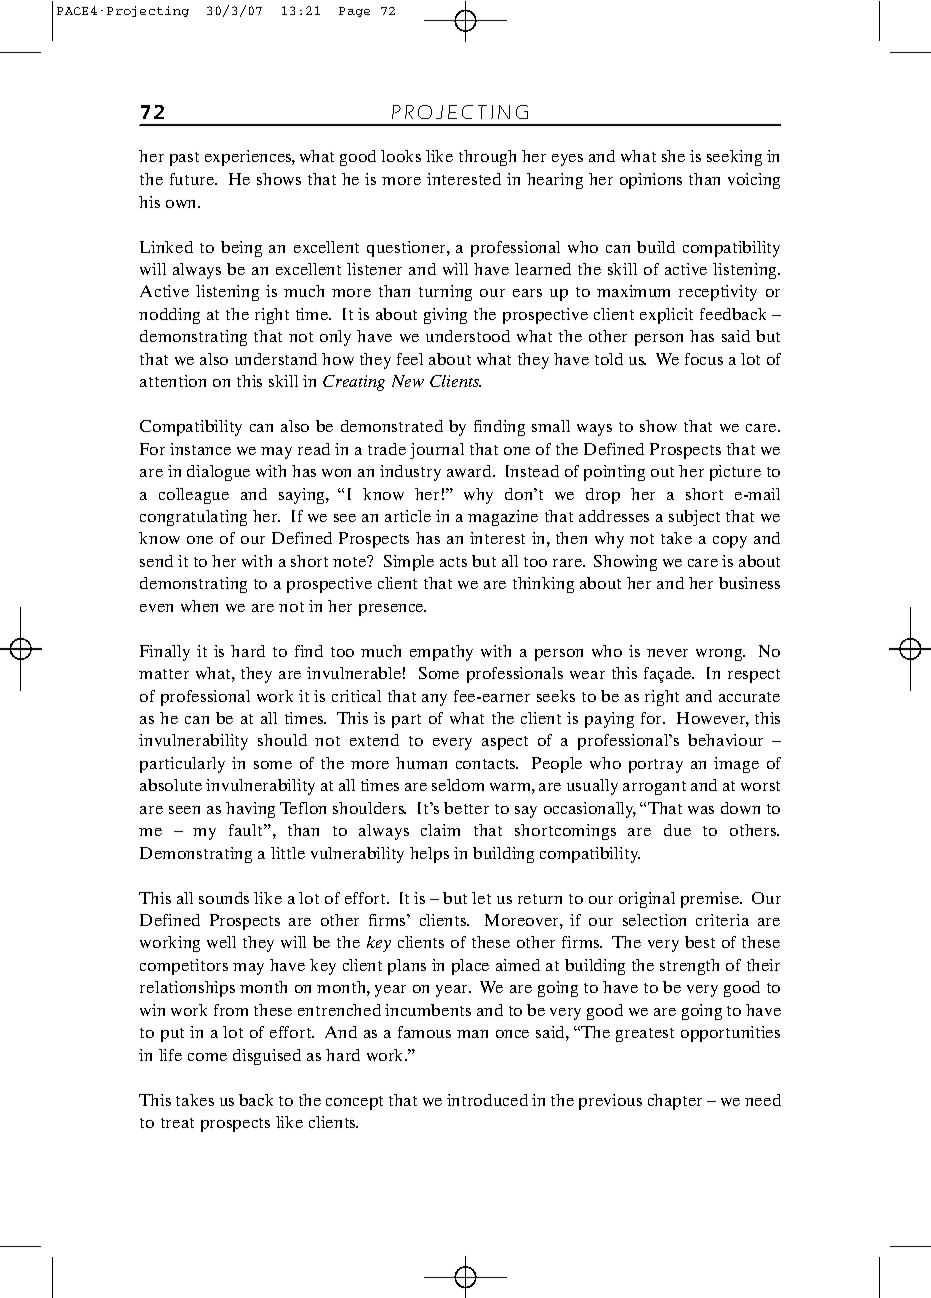 The image size is (931, 1298). Describe the element at coordinates (673, 156) in the screenshot. I see `she` at that location.
